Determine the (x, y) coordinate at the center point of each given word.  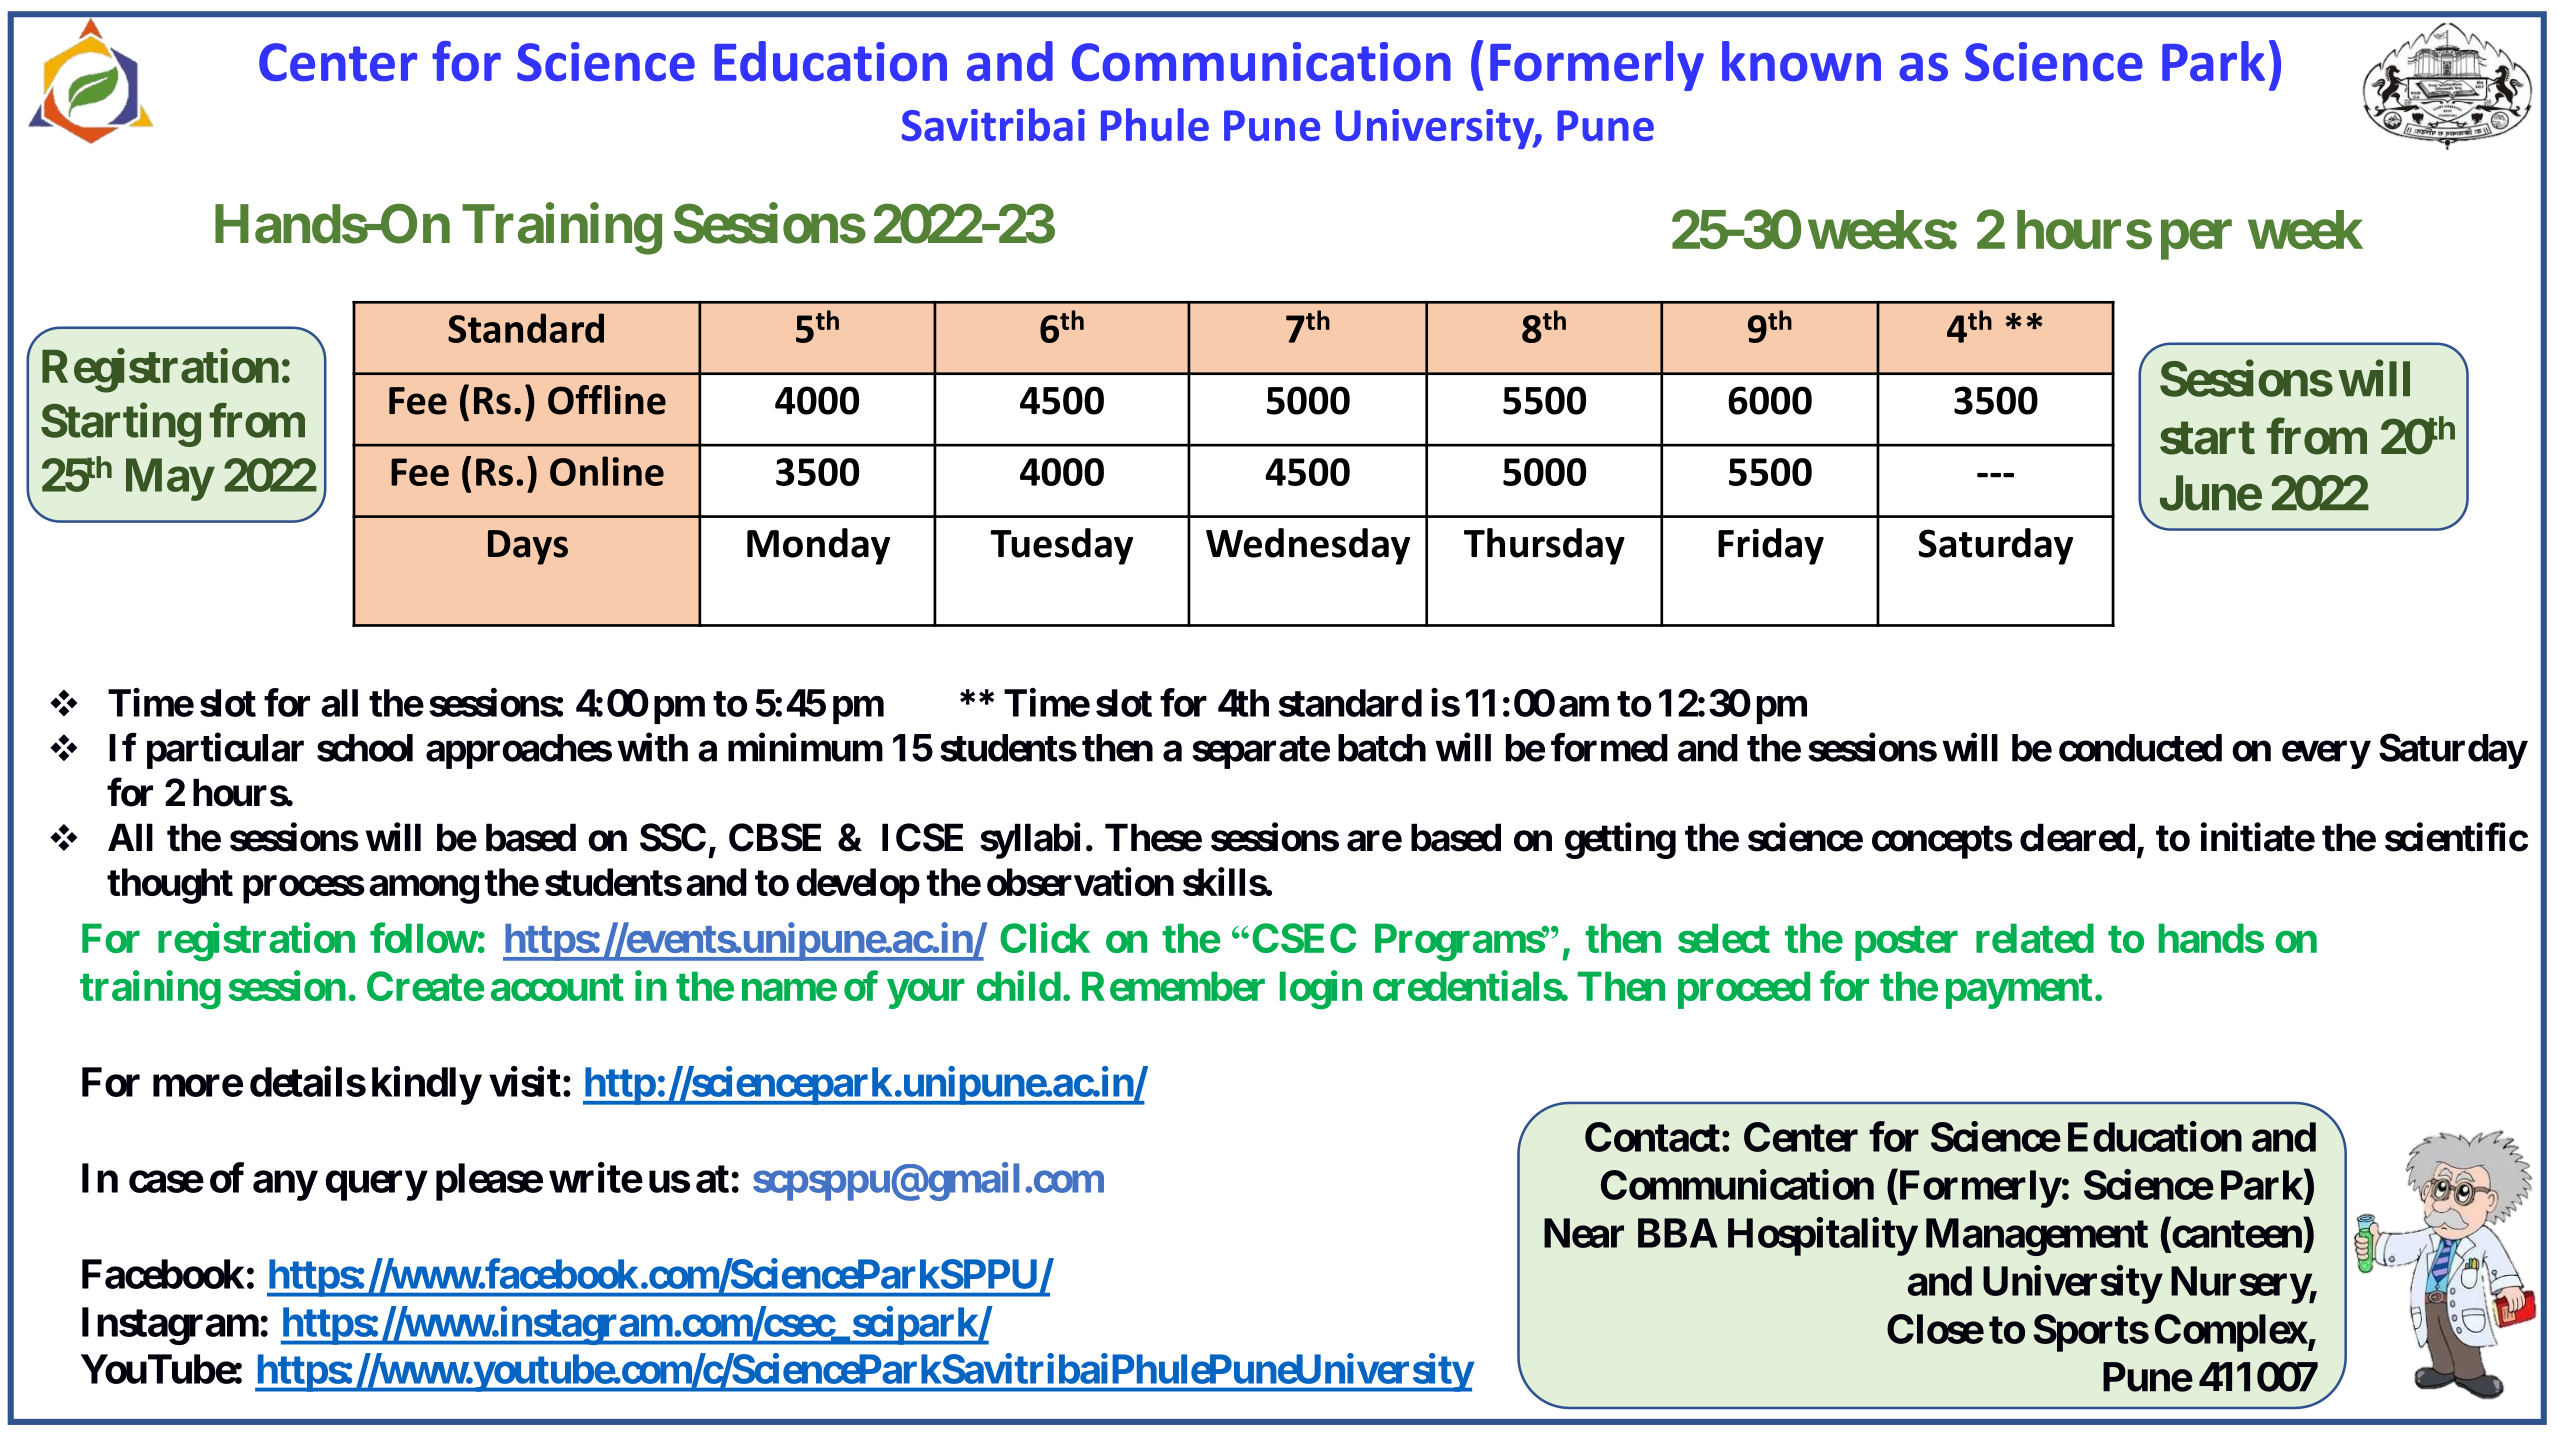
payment (2019, 991)
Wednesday (1308, 546)
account (557, 987)
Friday (1771, 546)
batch (1382, 748)
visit (525, 1081)
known (1801, 61)
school (365, 748)
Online (607, 471)
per (2196, 240)
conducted (2140, 748)
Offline (607, 400)
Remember (1173, 986)
